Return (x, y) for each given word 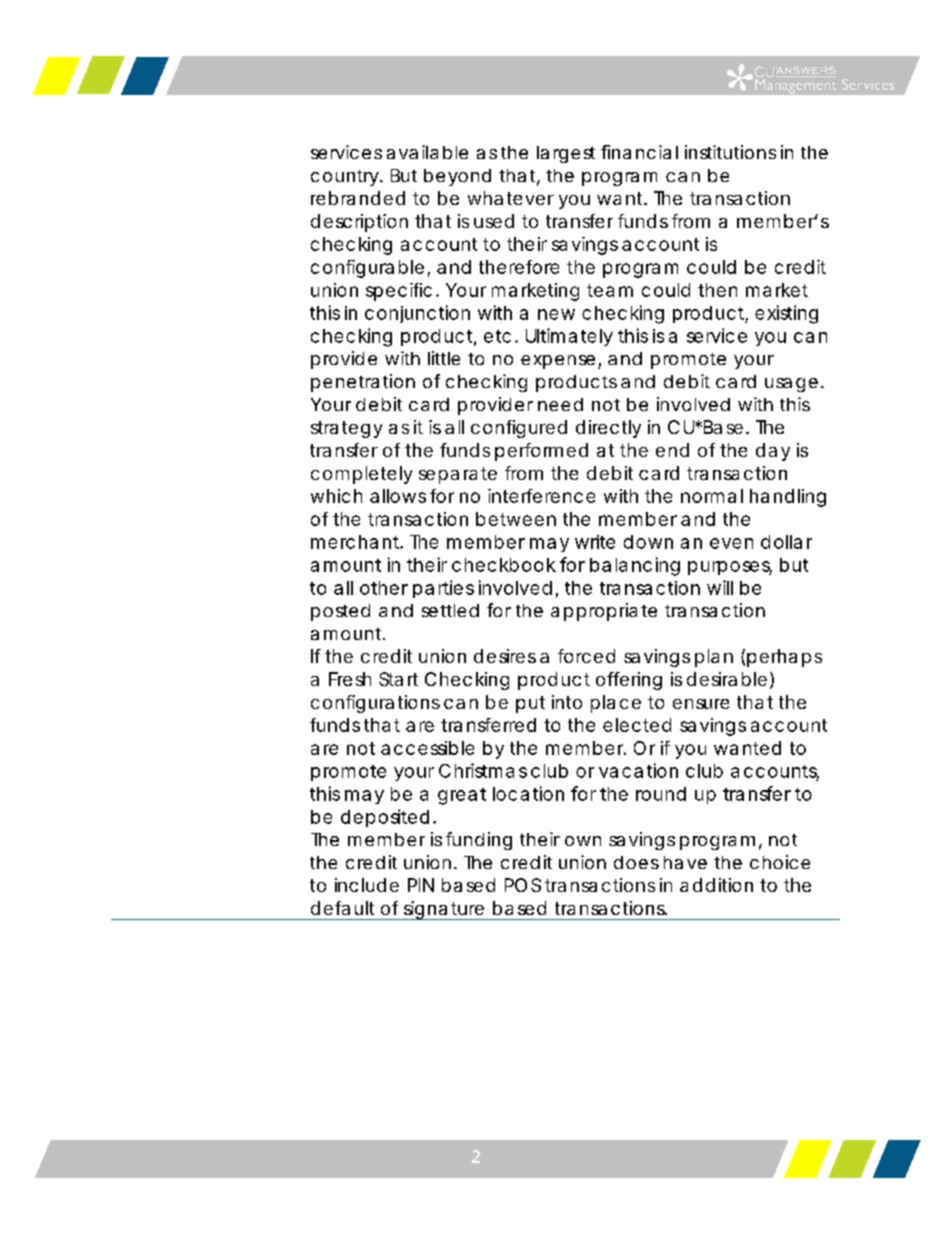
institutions (730, 152)
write (595, 542)
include (367, 885)
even (731, 543)
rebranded (358, 198)
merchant (357, 542)
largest (566, 154)
